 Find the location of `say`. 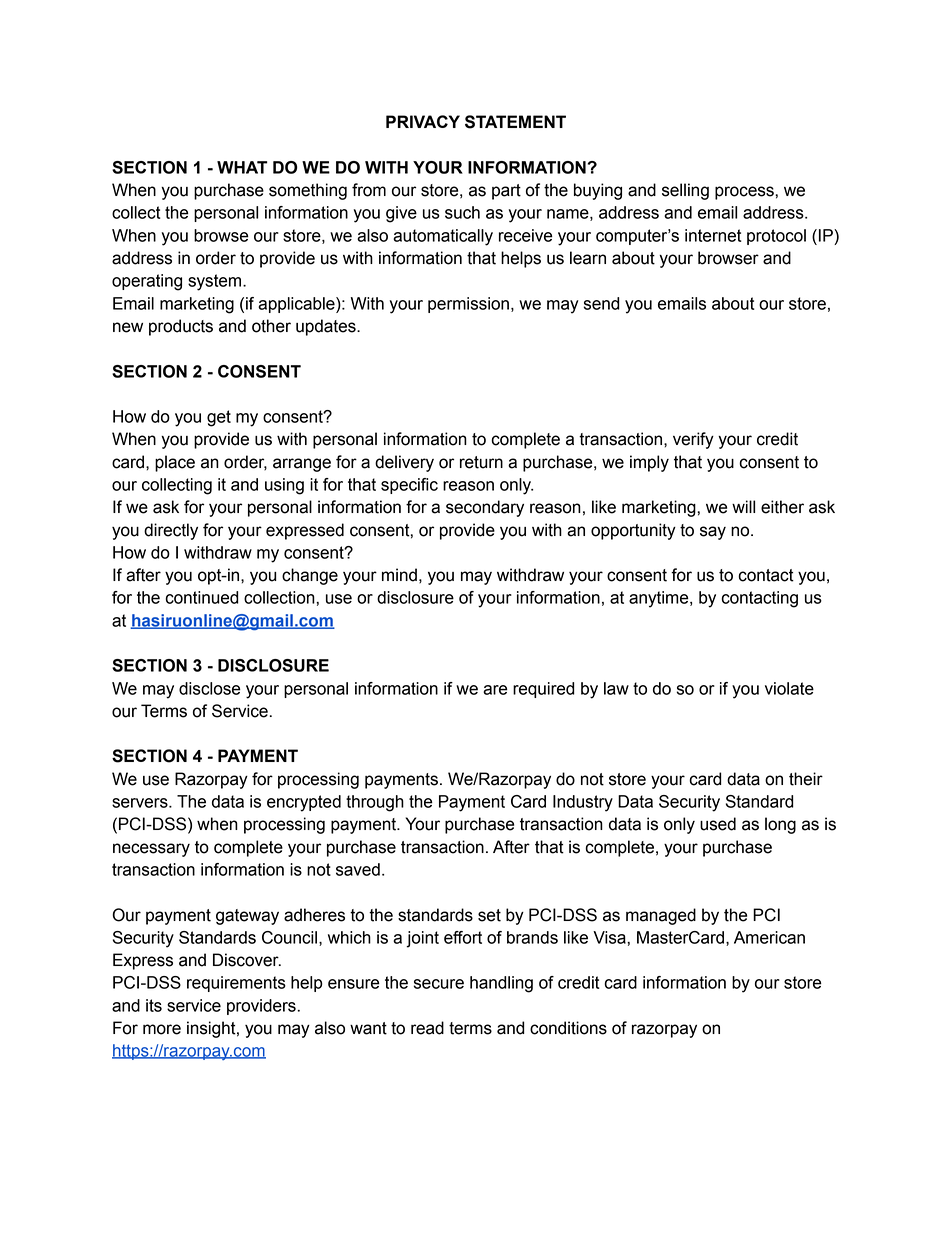

say is located at coordinates (713, 533).
